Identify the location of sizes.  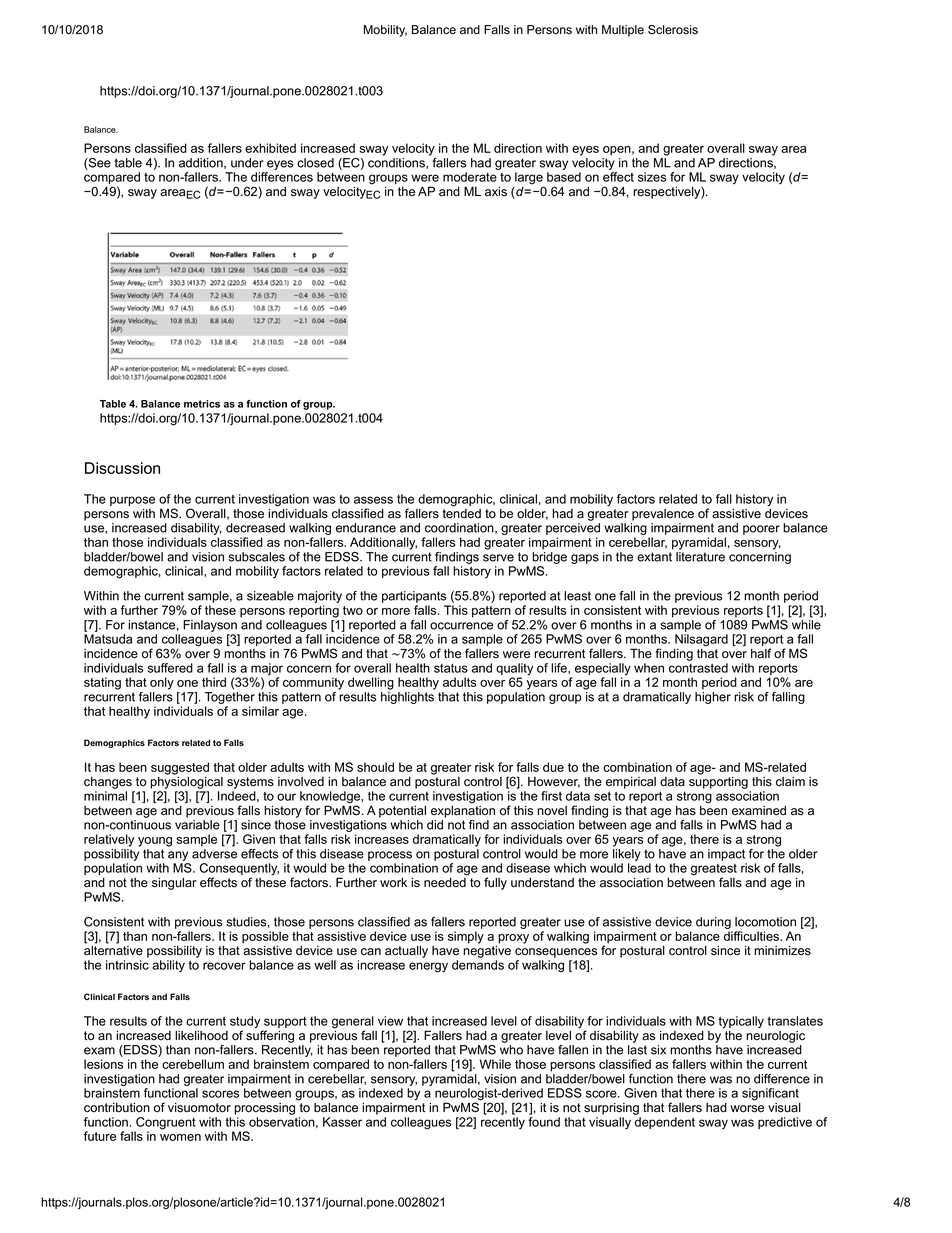
(652, 177).
